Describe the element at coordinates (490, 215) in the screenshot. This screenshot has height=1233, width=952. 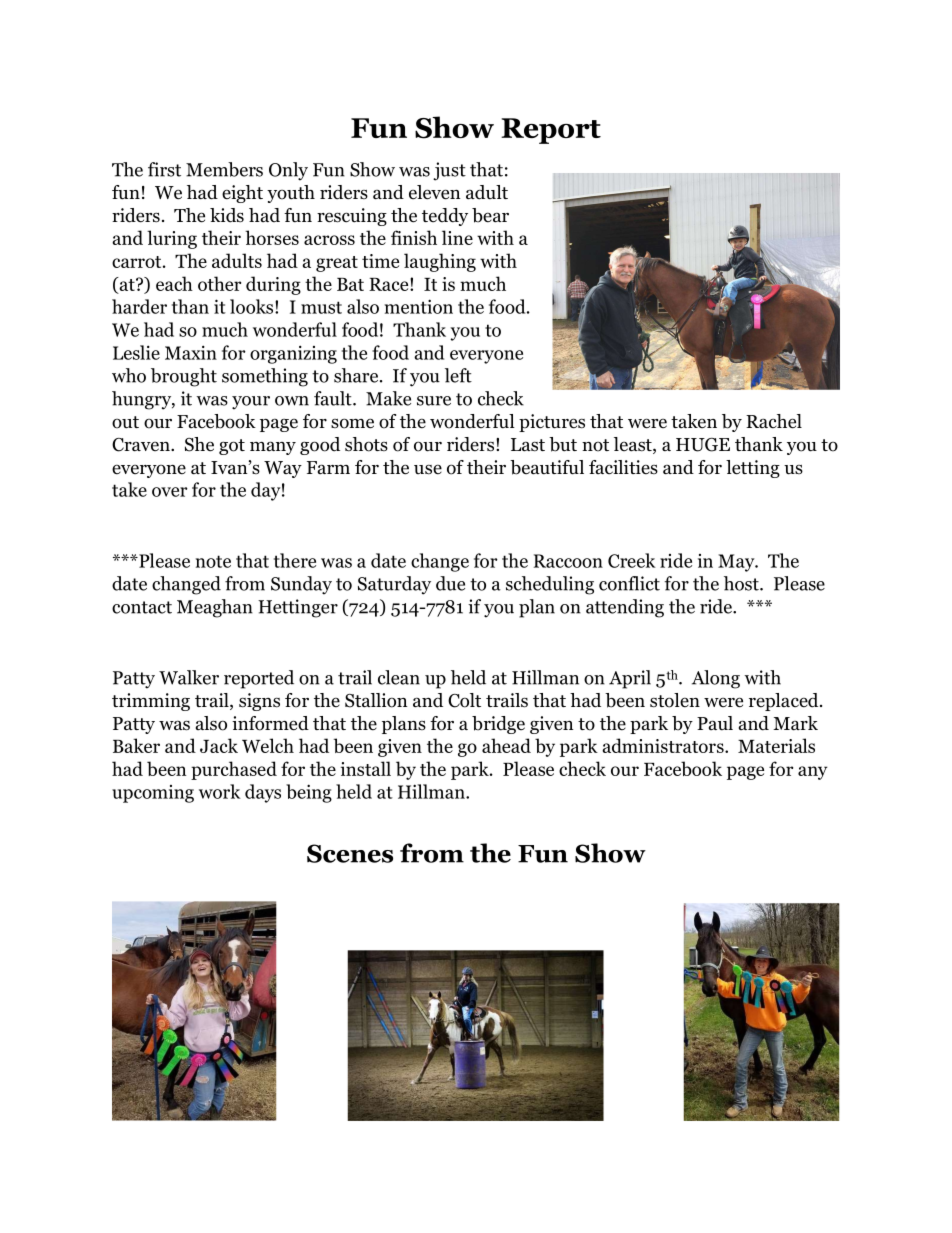
I see `bear` at that location.
